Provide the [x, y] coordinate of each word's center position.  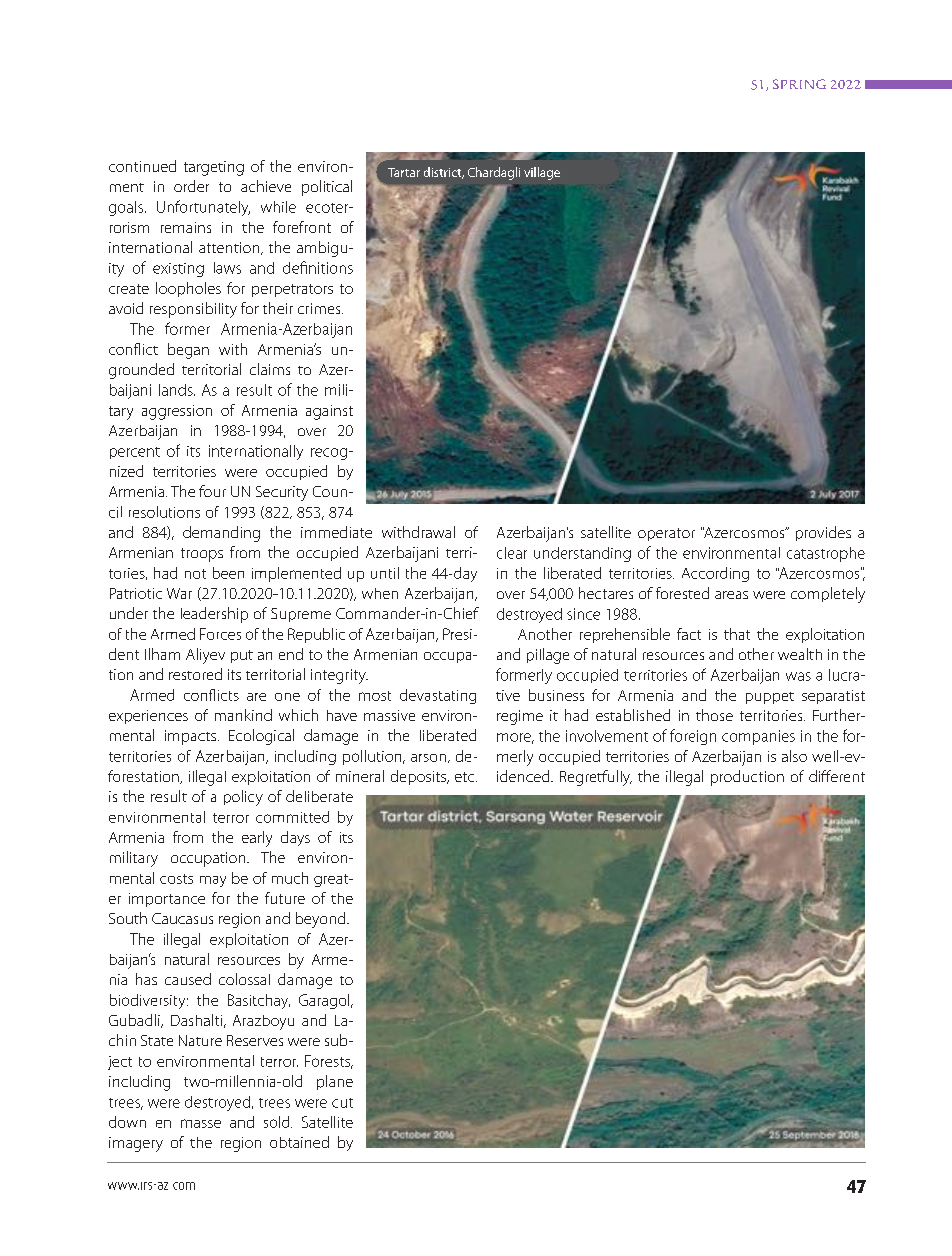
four [212, 491]
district [444, 173]
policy [243, 798]
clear [512, 553]
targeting [214, 168]
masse [201, 1123]
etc [466, 777]
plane [335, 1082]
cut [342, 1103]
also [794, 756]
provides [823, 533]
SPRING [799, 84]
